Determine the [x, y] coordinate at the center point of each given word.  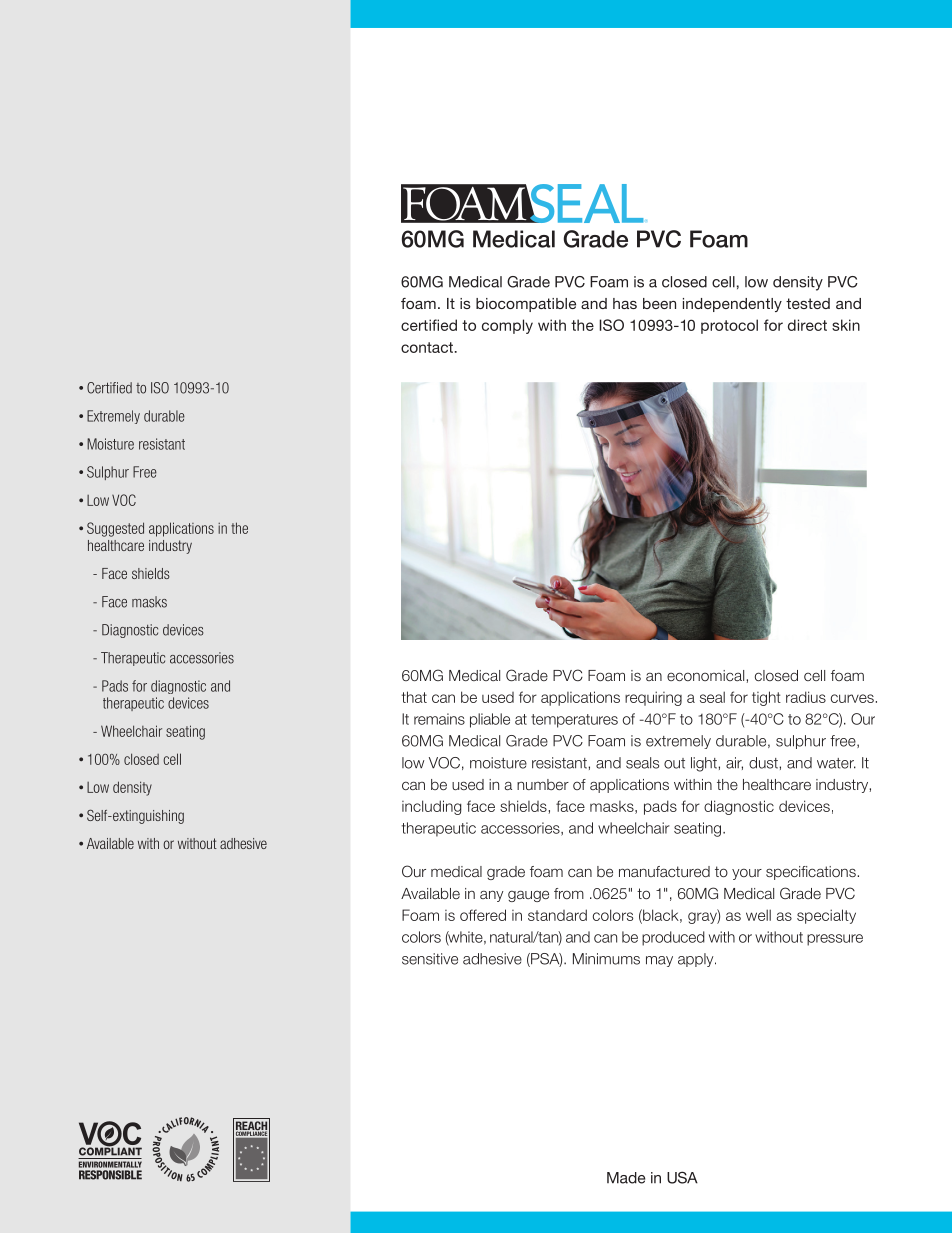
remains [439, 719]
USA [682, 1177]
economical [707, 675]
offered [483, 915]
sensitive [430, 959]
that [414, 697]
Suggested [115, 529]
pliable [490, 720]
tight [766, 698]
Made [626, 1178]
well [758, 915]
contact [427, 347]
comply [507, 326]
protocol [729, 326]
